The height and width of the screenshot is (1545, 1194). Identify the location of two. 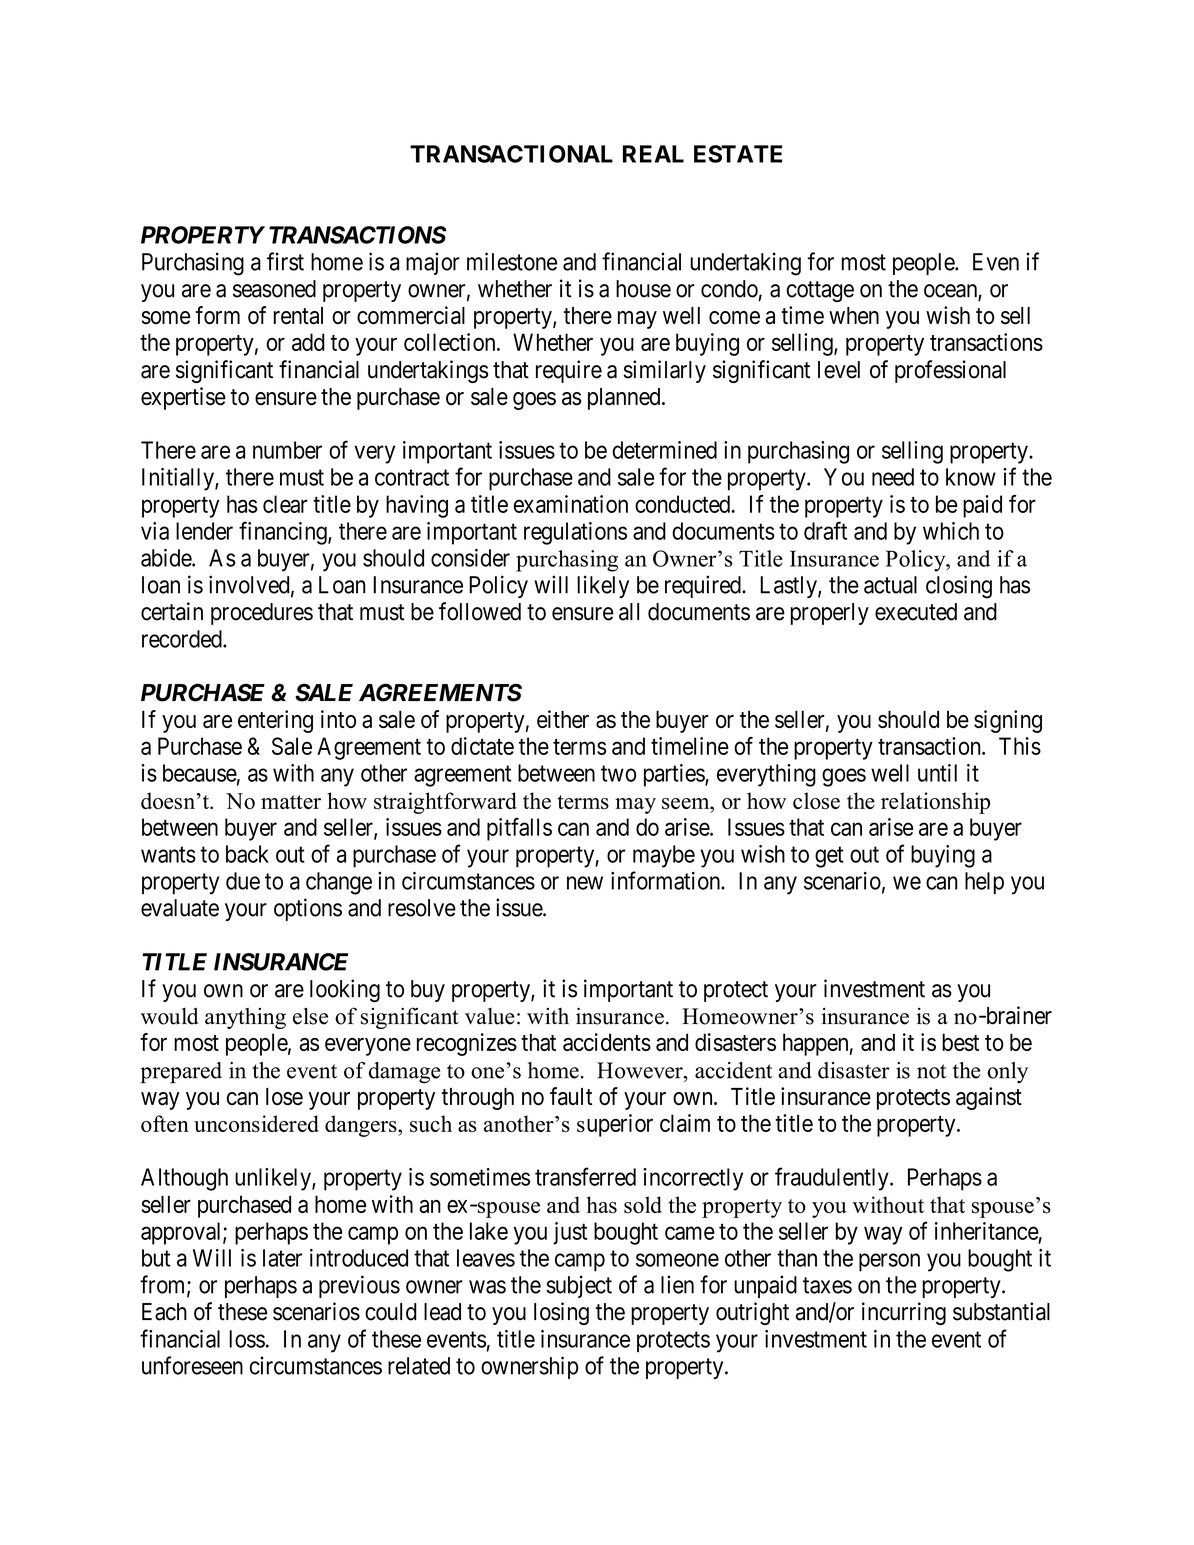
(618, 773).
